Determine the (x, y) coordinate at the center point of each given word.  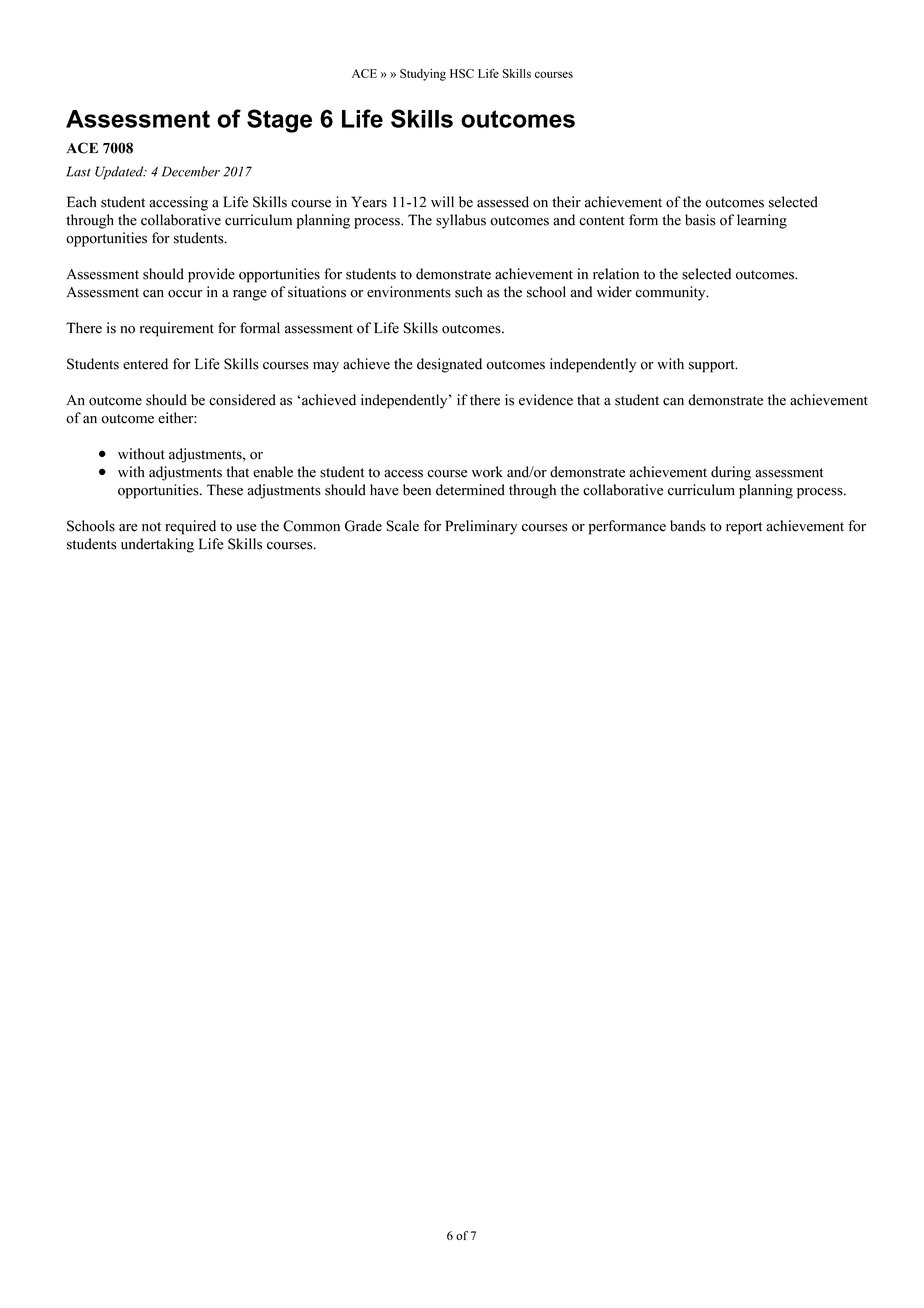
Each (81, 202)
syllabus (461, 221)
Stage (279, 121)
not (151, 527)
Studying (423, 75)
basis (700, 220)
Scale (402, 526)
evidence (546, 400)
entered (145, 364)
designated (449, 365)
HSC (462, 73)
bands (688, 526)
